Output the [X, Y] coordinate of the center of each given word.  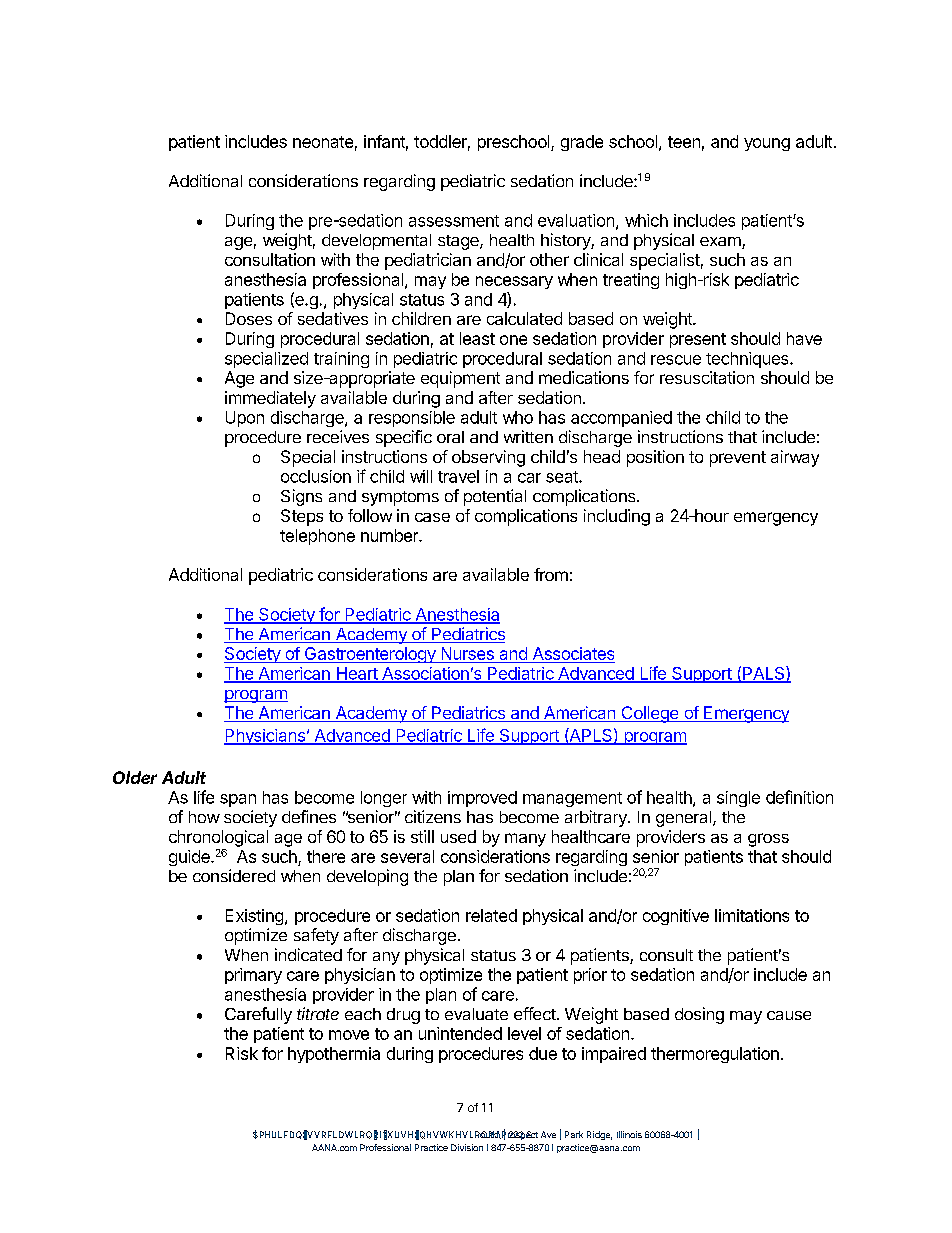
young [767, 144]
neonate [323, 142]
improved [482, 799]
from [551, 574]
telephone [317, 537]
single [738, 799]
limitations [752, 915]
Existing [254, 917]
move [349, 1035]
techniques [748, 360]
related [491, 915]
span [238, 800]
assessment [454, 221]
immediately [270, 399]
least [477, 338]
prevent [738, 459]
